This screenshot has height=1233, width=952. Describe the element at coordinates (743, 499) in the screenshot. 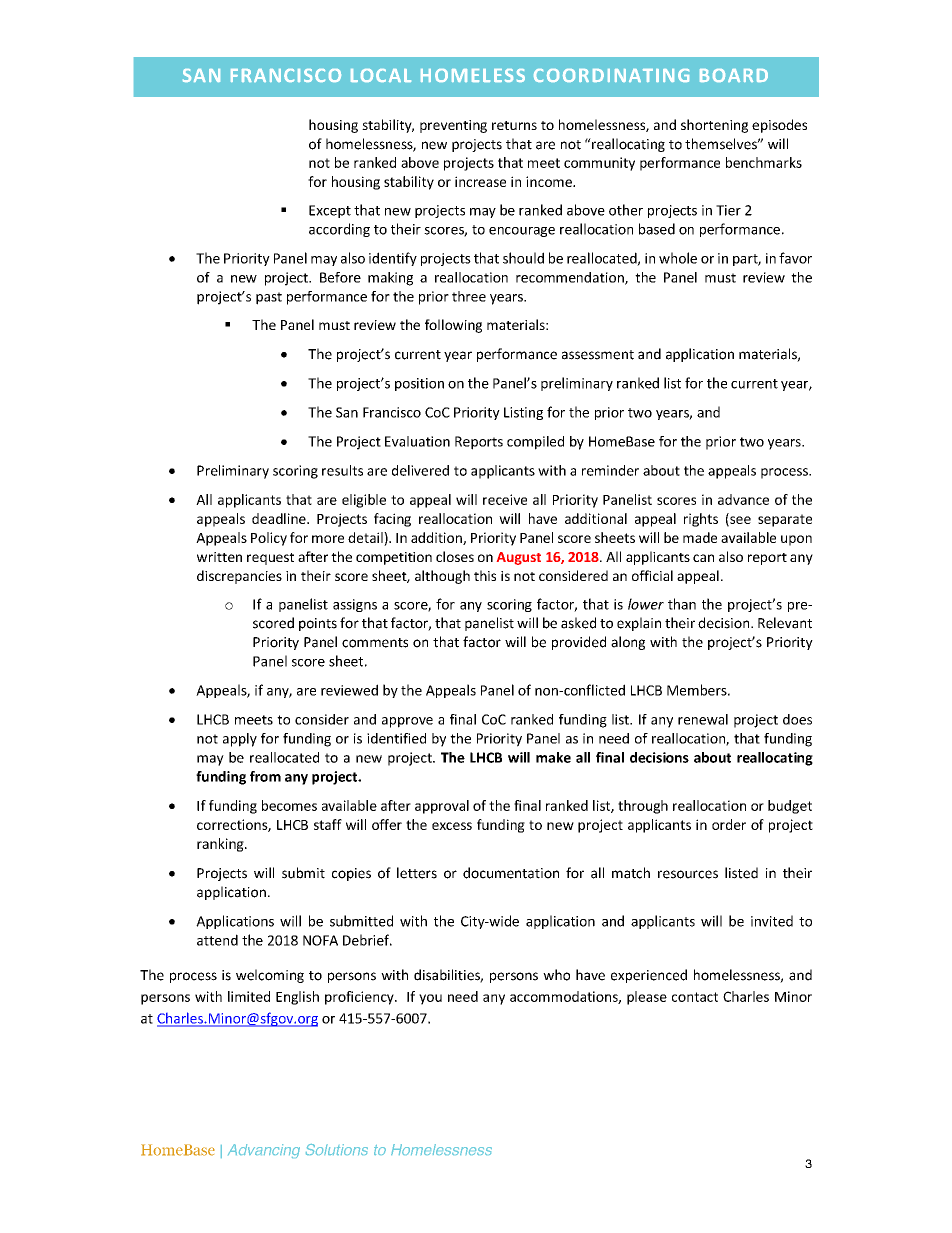

I see `advance` at that location.
